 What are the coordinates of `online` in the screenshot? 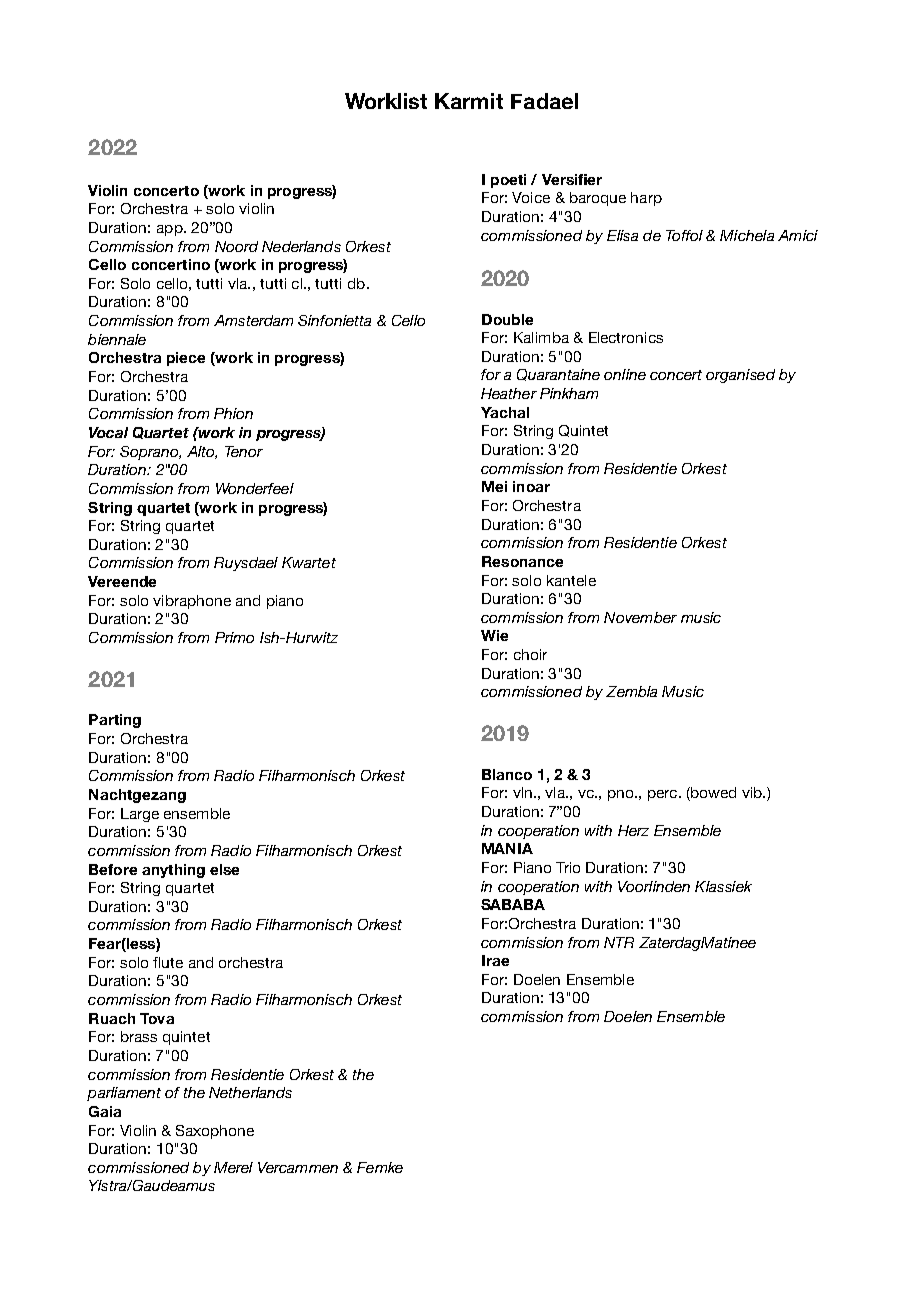 It's located at (625, 374).
